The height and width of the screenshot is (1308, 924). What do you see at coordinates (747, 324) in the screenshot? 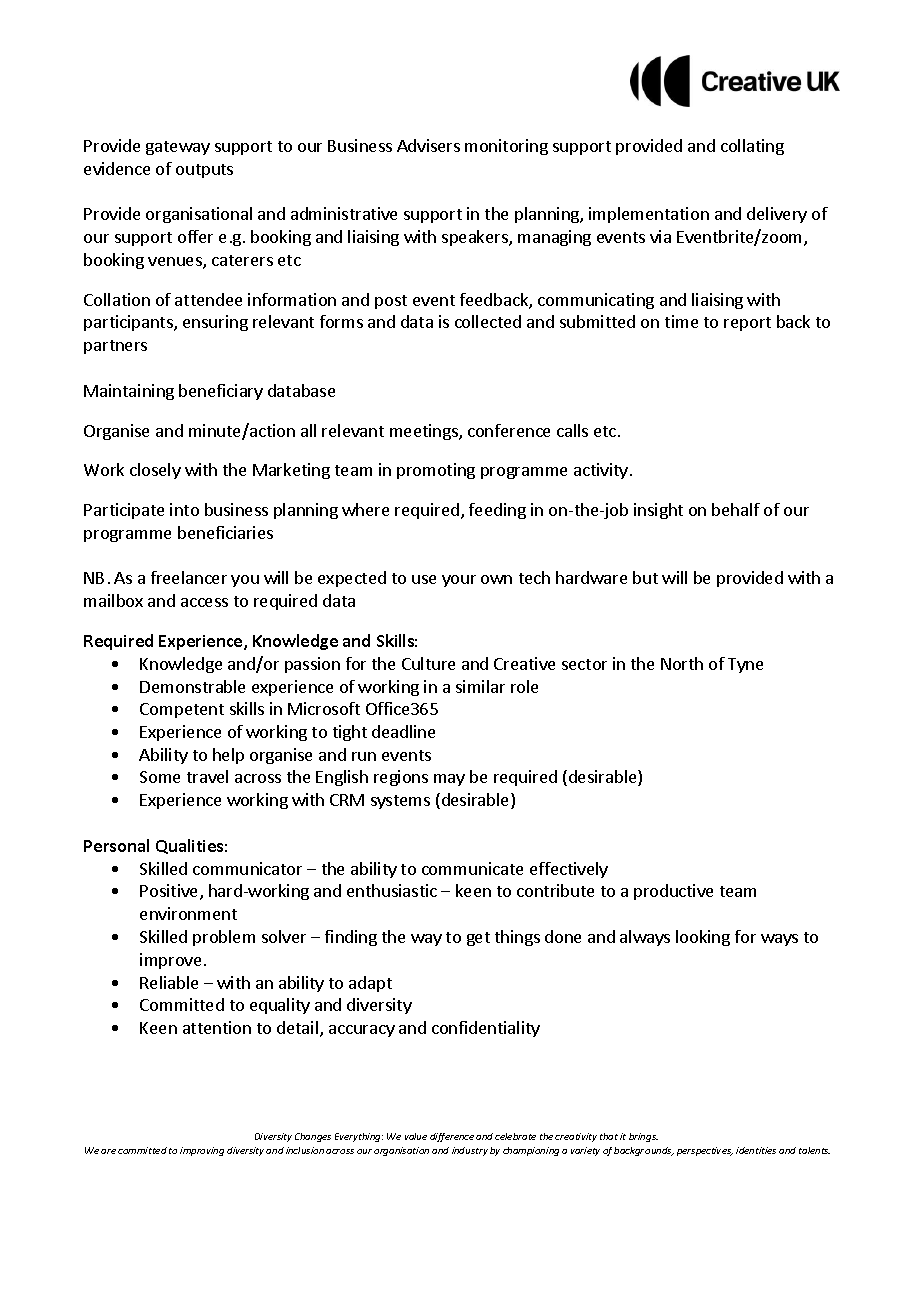
I see `report` at bounding box center [747, 324].
